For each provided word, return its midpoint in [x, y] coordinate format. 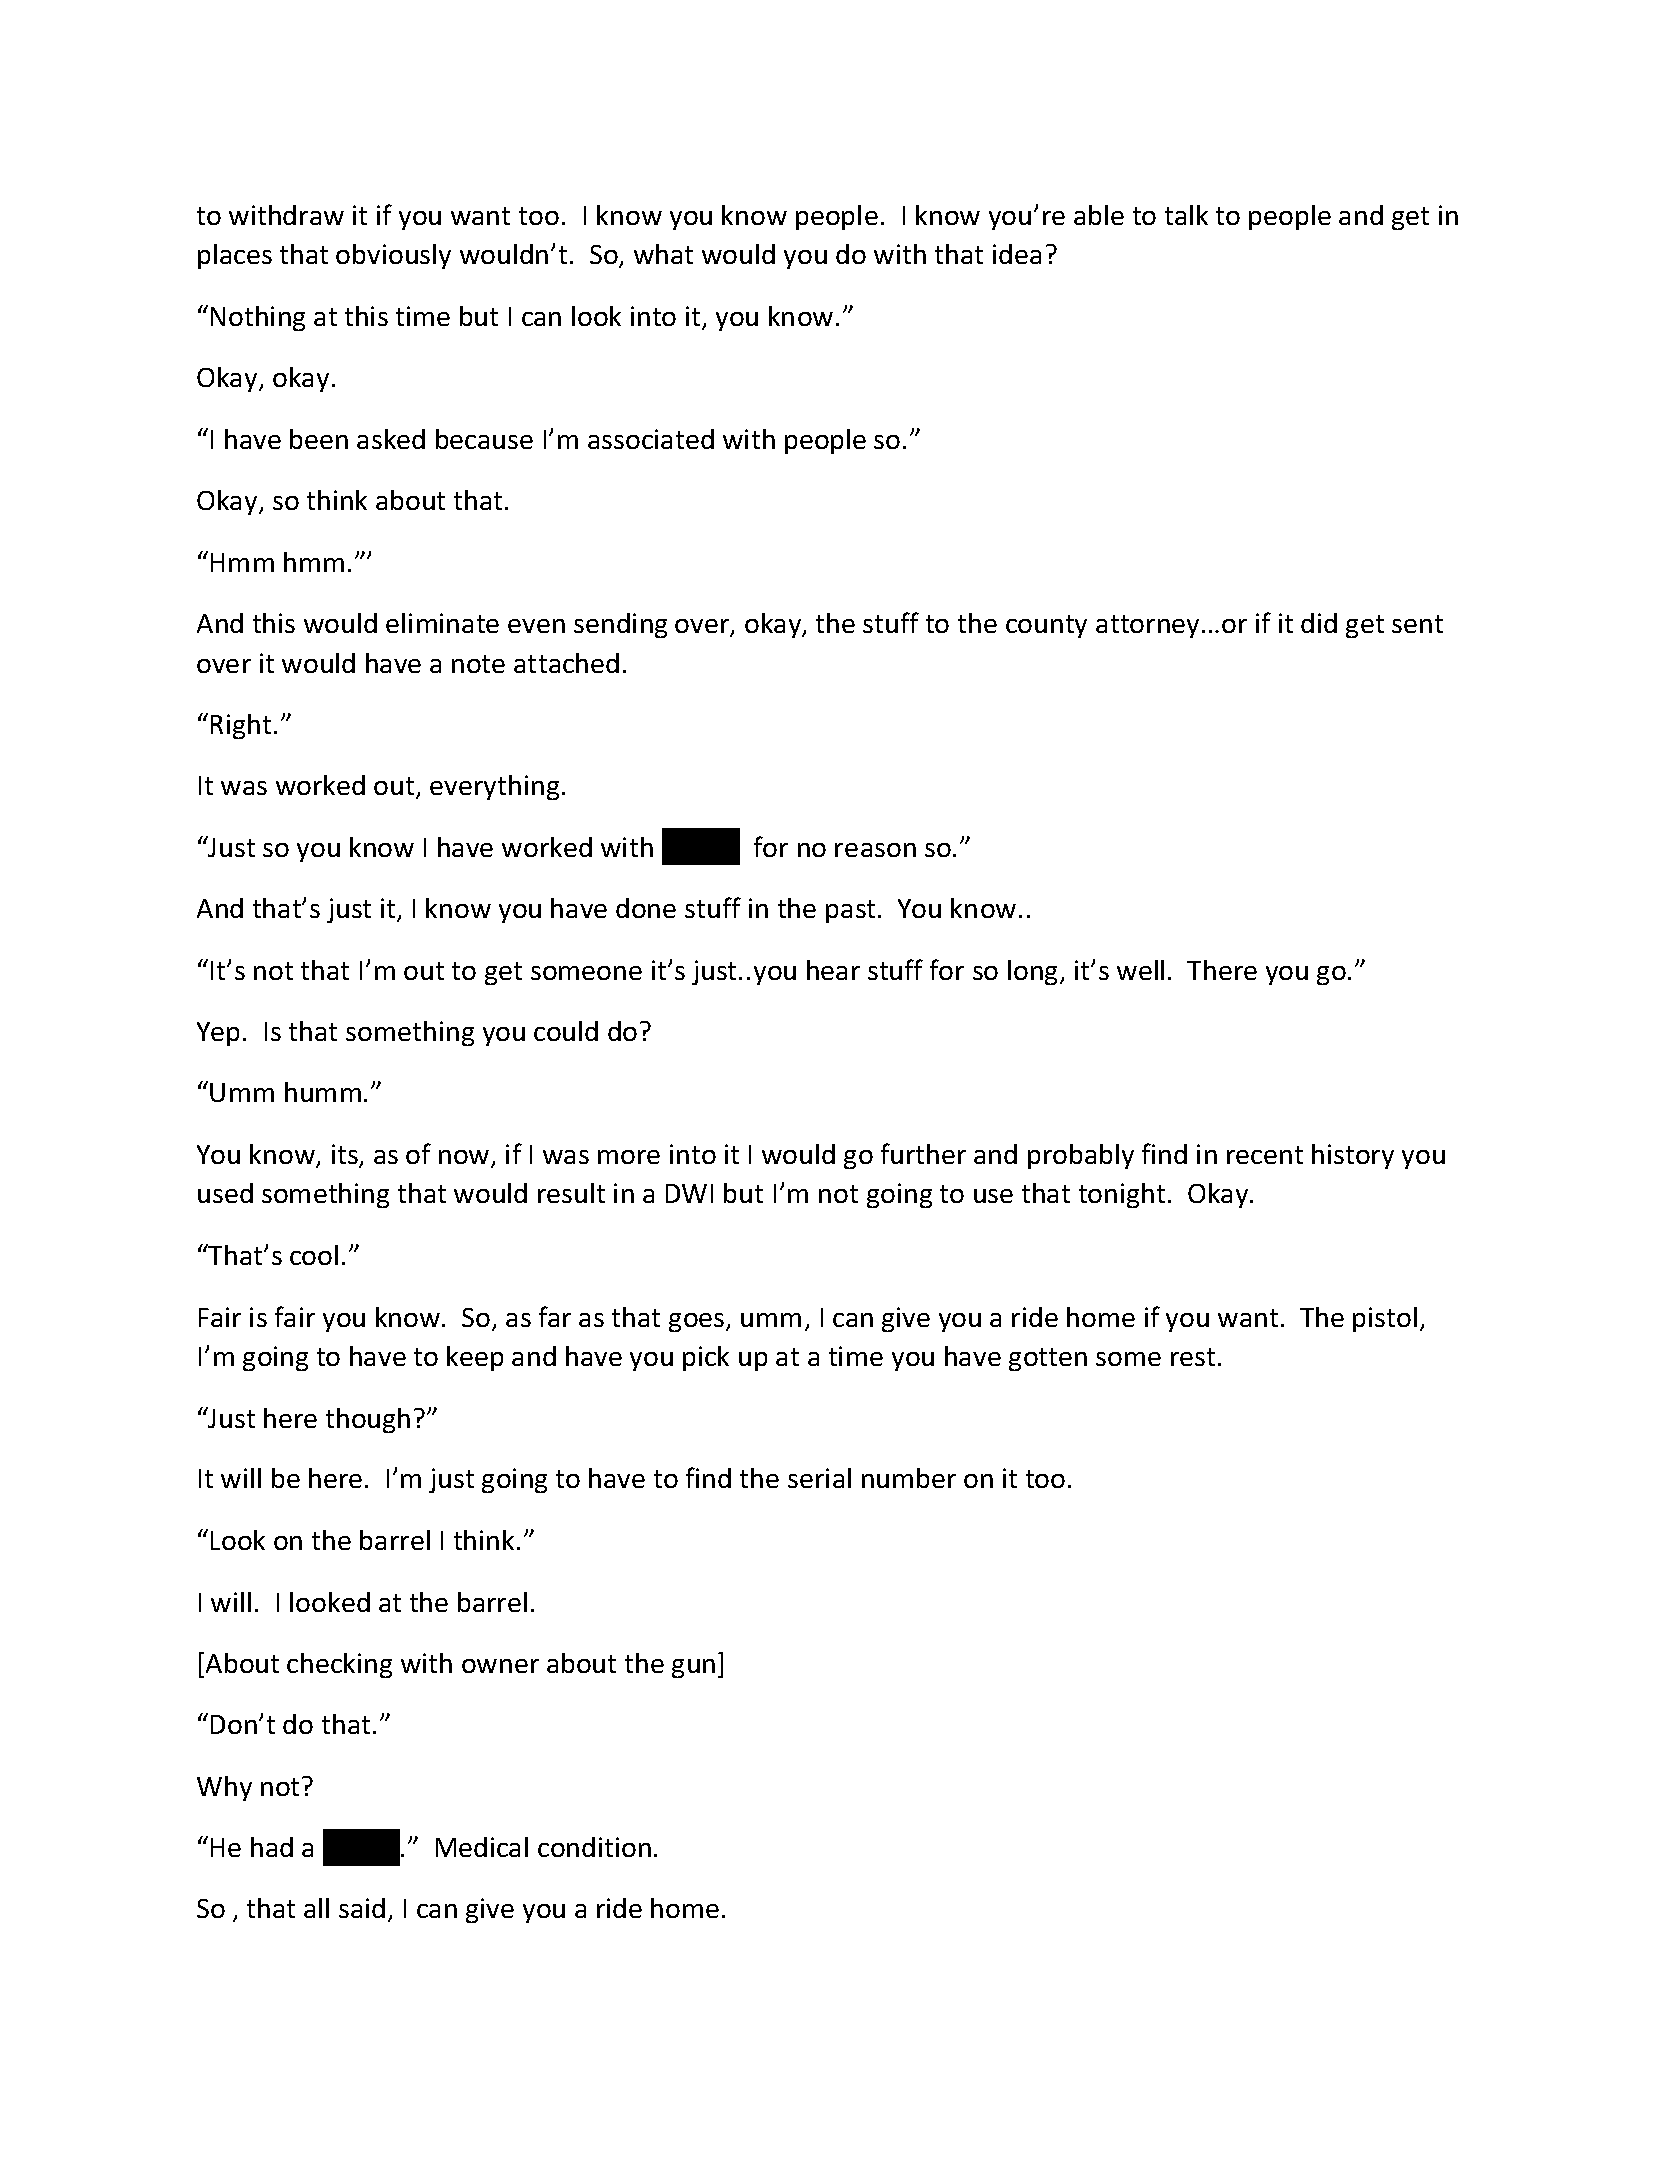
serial [819, 1478]
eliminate [442, 623]
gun [693, 1668]
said [362, 1908]
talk [1186, 215]
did [1319, 623]
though [368, 1420]
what [663, 254]
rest [1193, 1357]
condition [594, 1847]
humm [323, 1092]
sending [620, 625]
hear [833, 970]
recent [1265, 1155]
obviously [393, 256]
